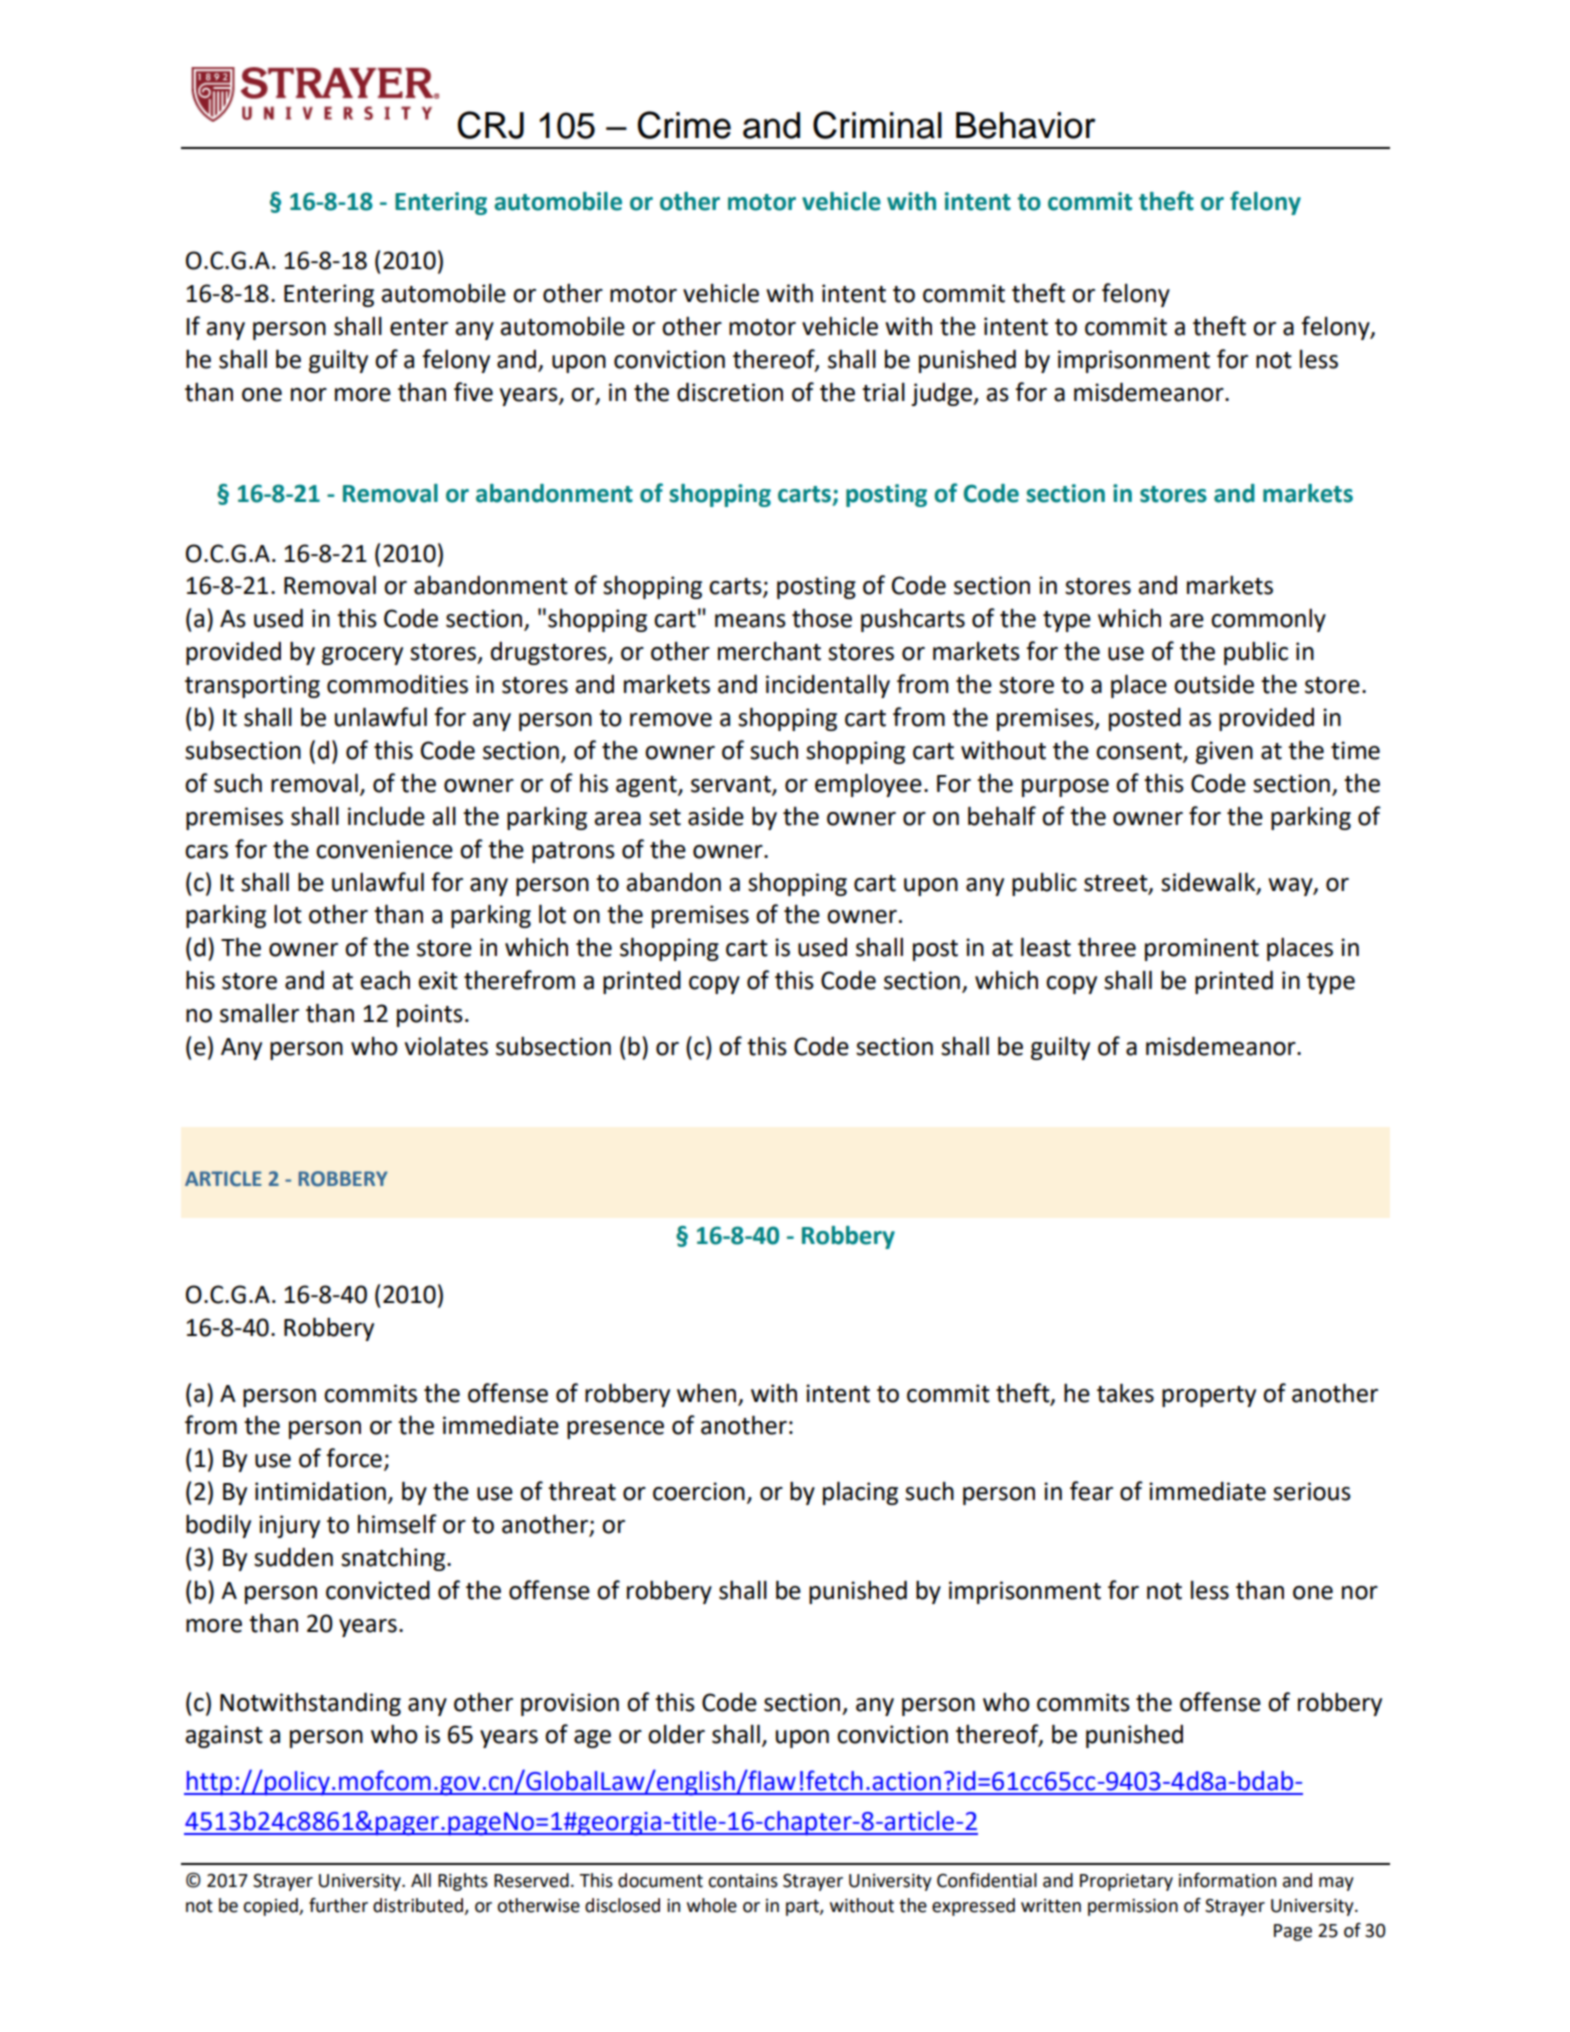  Describe the element at coordinates (1026, 125) in the document. I see `Behavior` at that location.
